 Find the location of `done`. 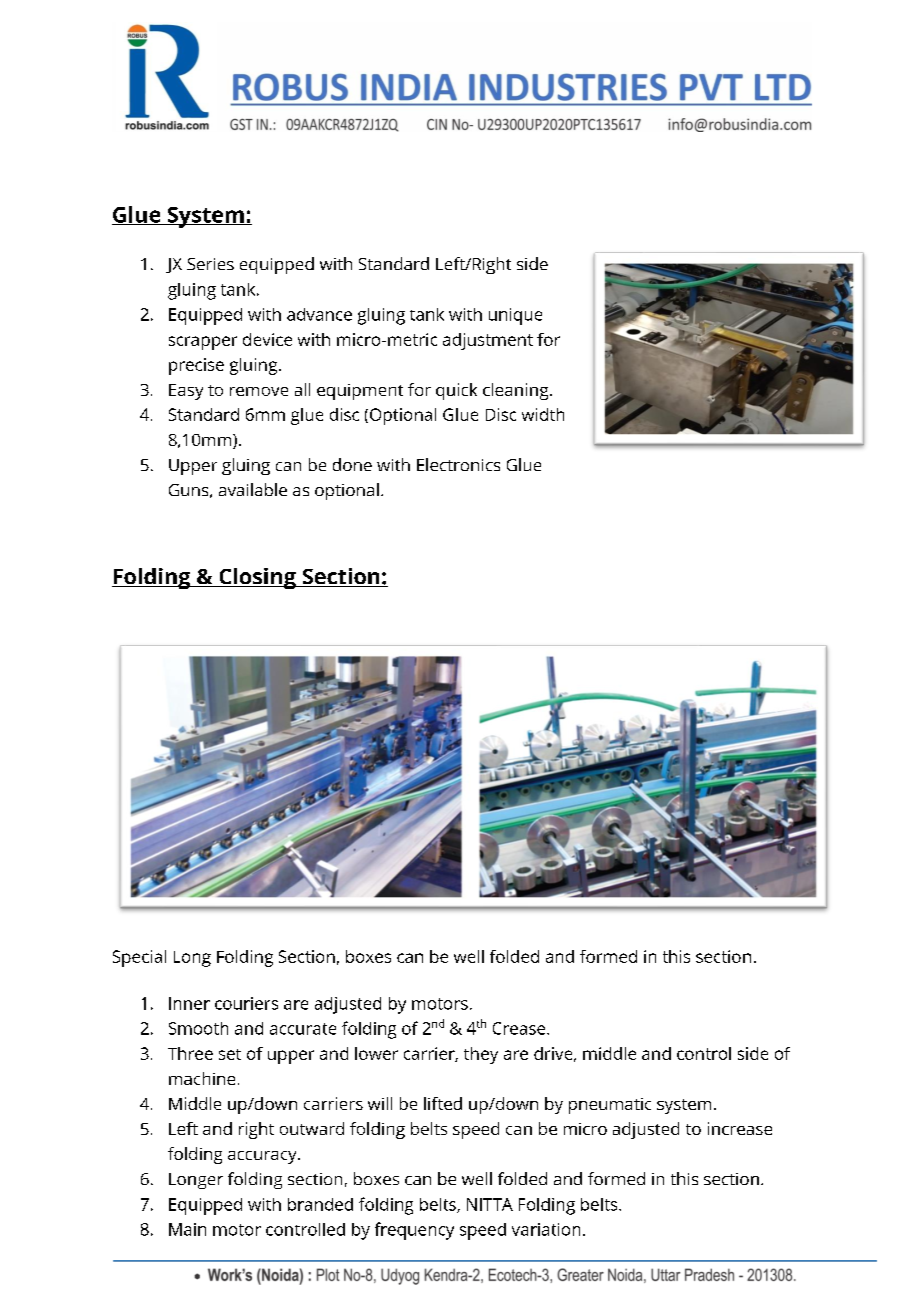

done is located at coordinates (352, 464).
